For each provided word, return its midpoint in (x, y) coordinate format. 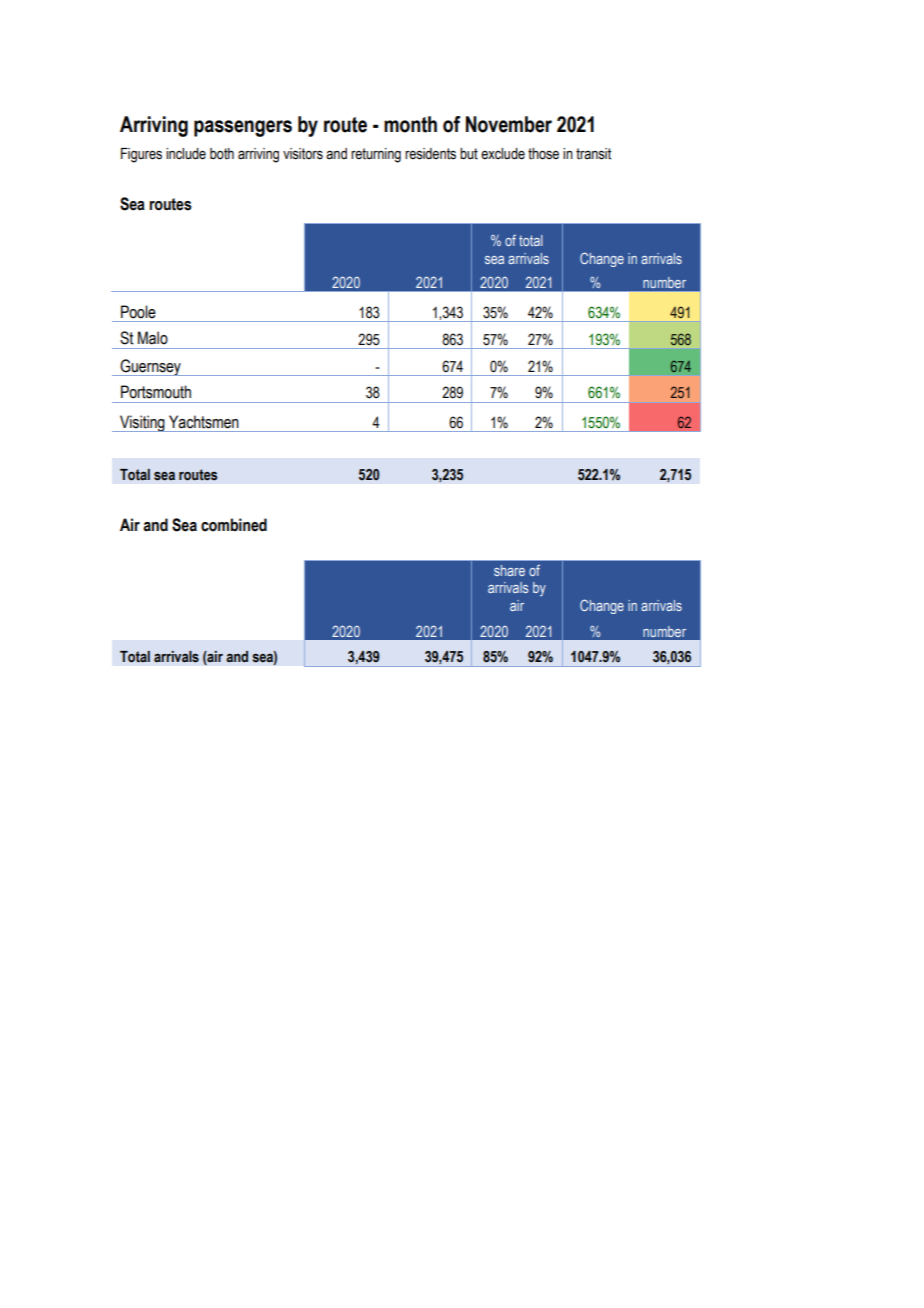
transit (593, 154)
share (509, 570)
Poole (138, 312)
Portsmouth (156, 392)
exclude (503, 154)
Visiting (142, 423)
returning (376, 155)
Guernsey (150, 367)
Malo (153, 338)
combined (234, 525)
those (543, 154)
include (186, 154)
